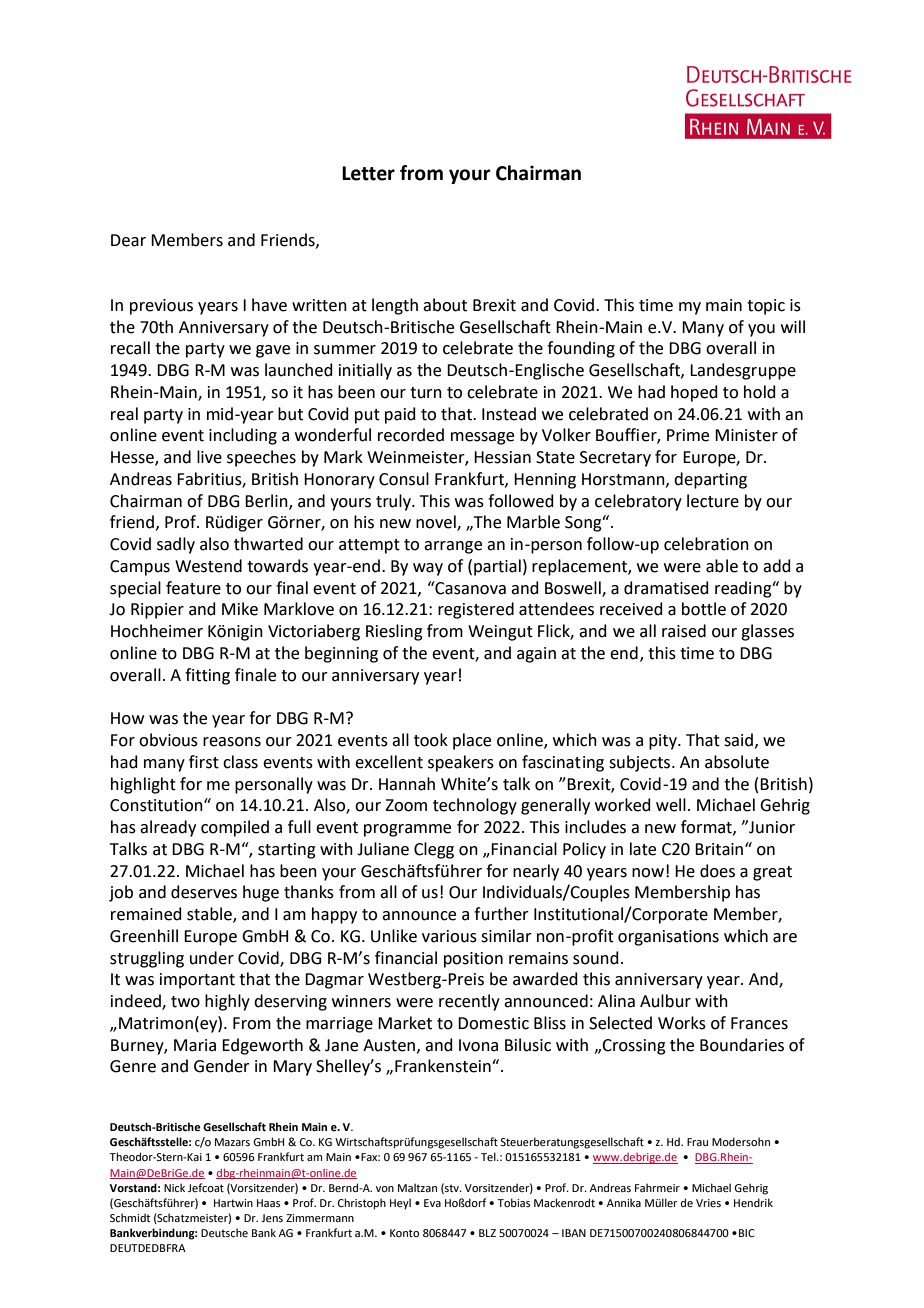  I want to click on celebration, so click(706, 544).
